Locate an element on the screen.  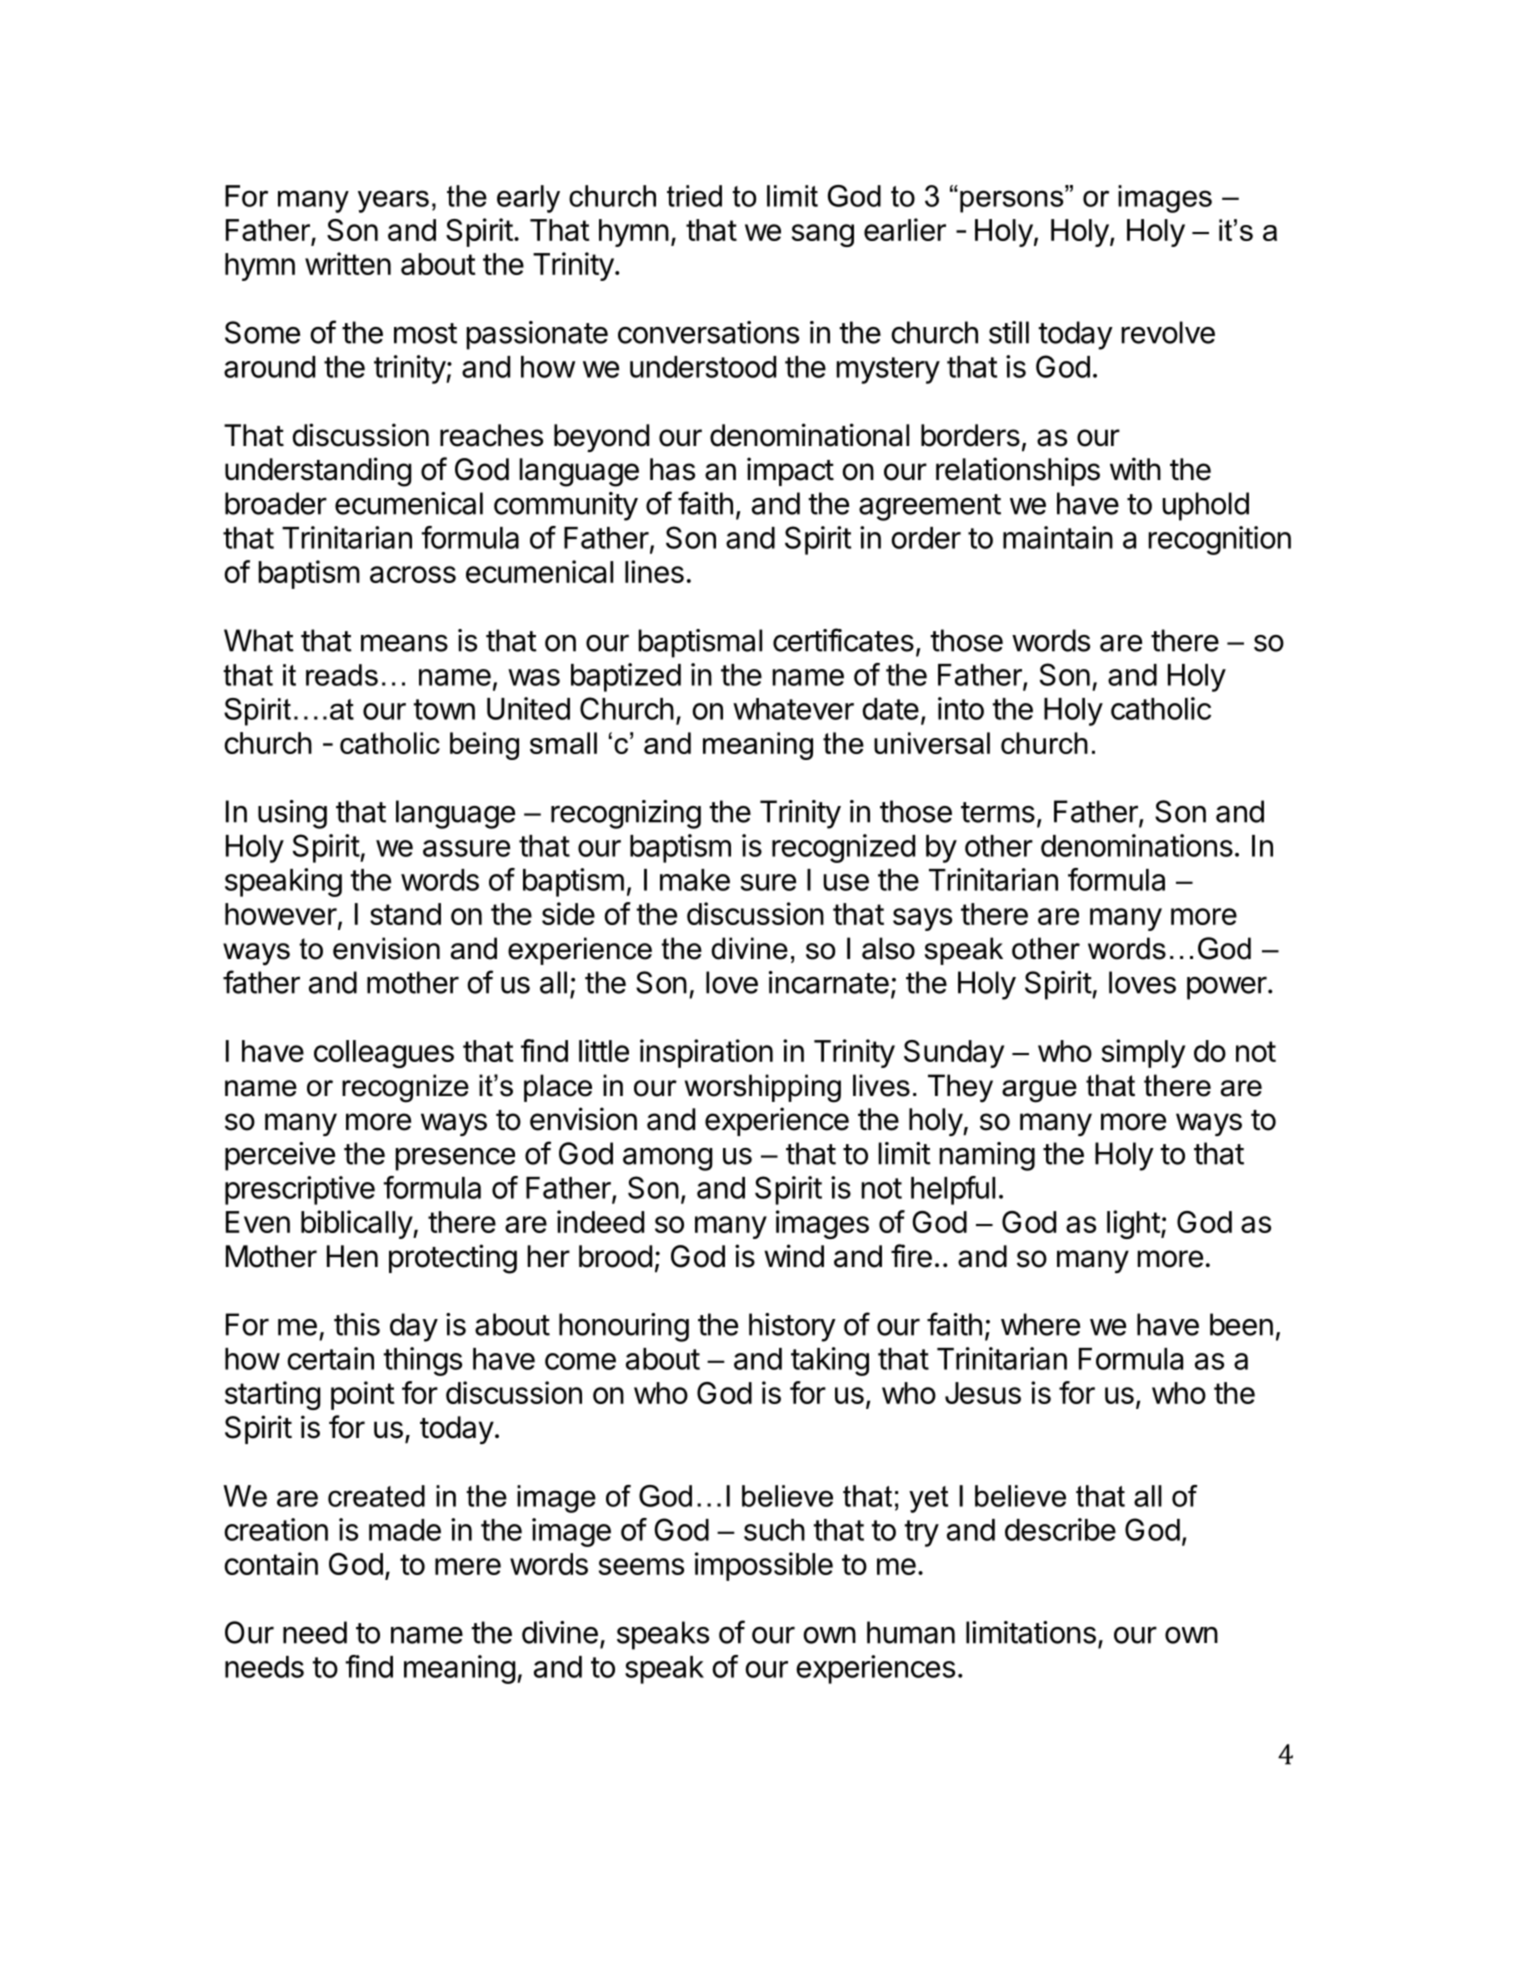
sang is located at coordinates (823, 235).
